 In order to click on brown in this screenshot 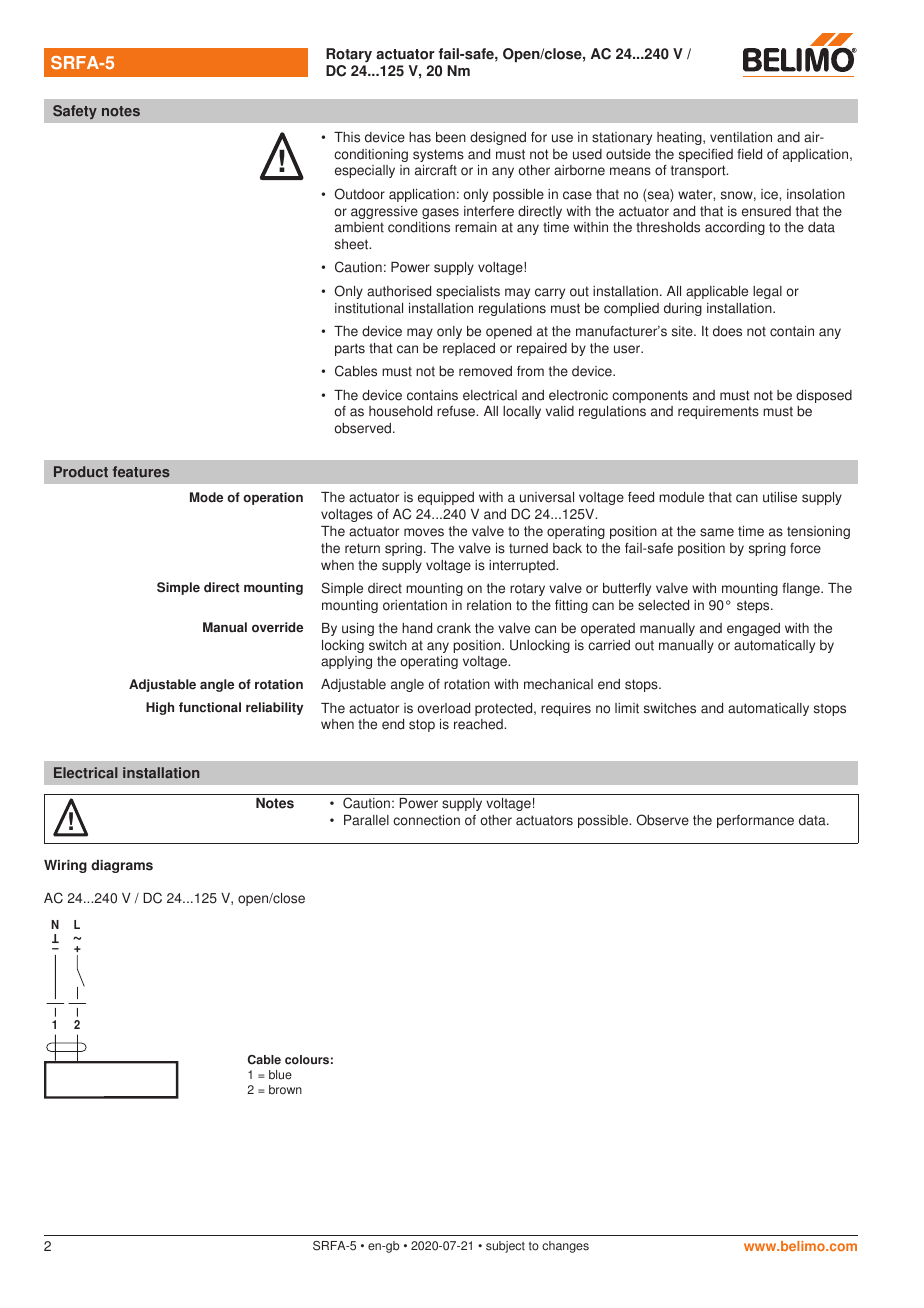, I will do `click(285, 1090)`.
